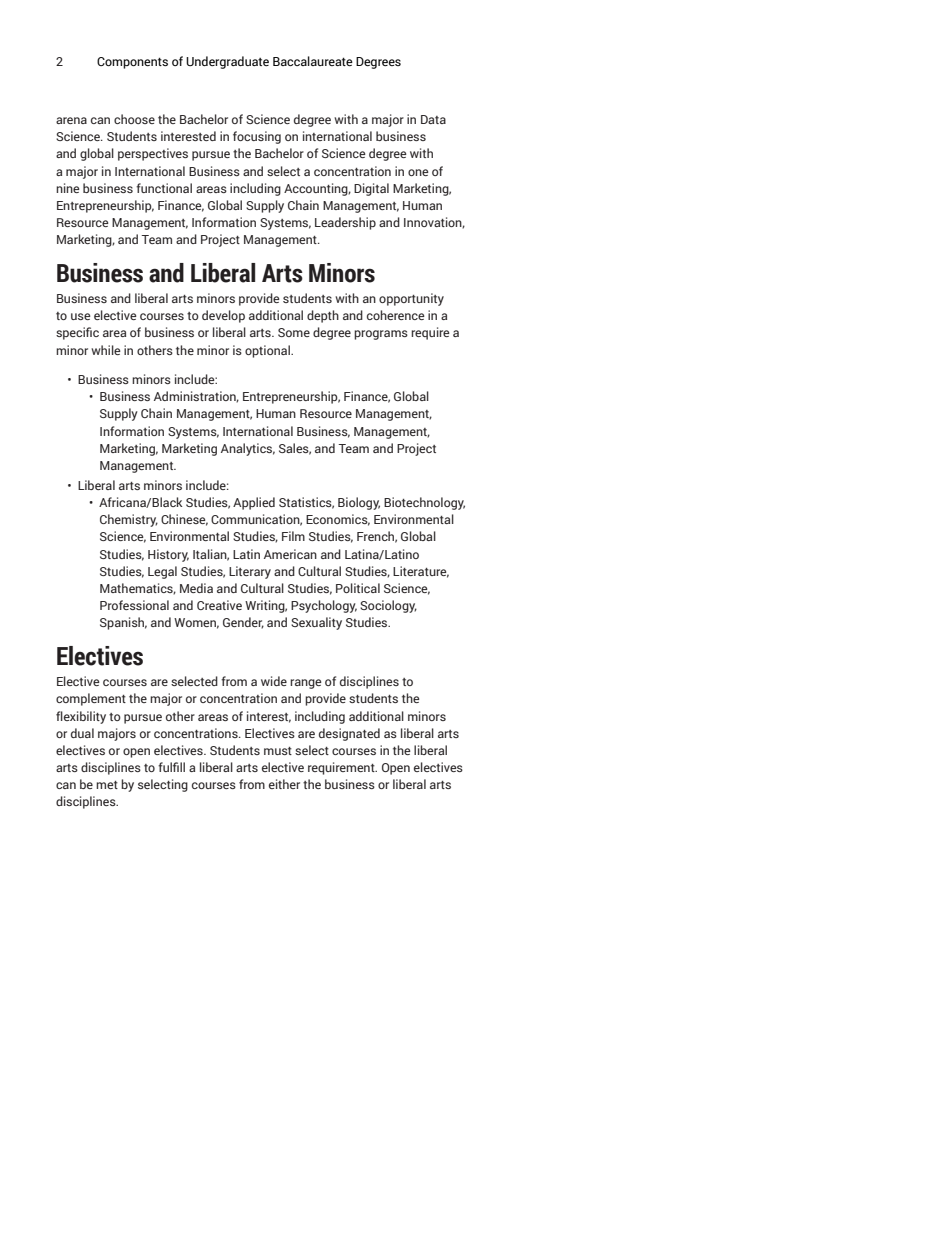 Image resolution: width=952 pixels, height=1233 pixels. I want to click on Biology, so click(359, 503).
